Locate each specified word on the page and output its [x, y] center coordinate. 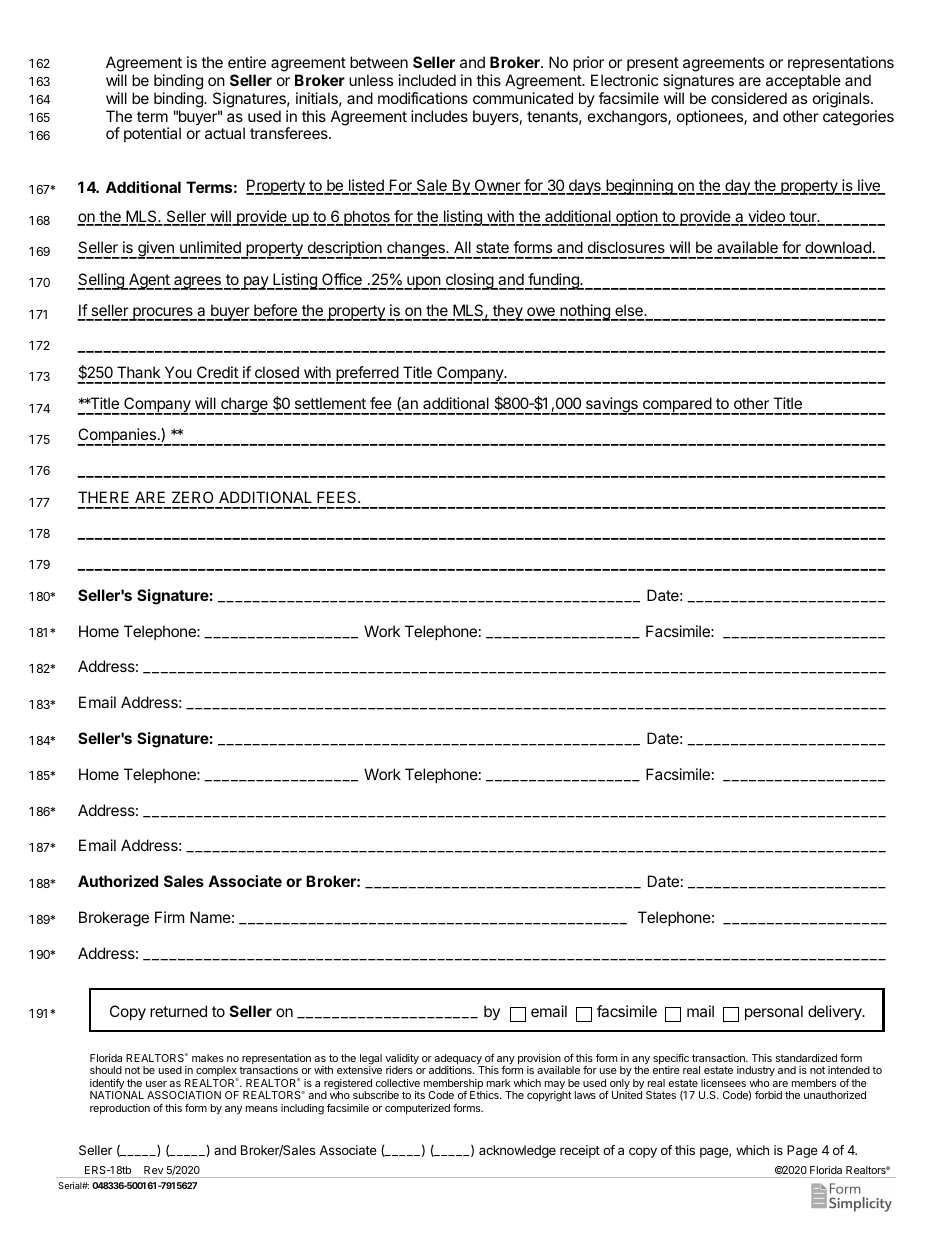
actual [225, 133]
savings [611, 406]
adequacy [459, 1060]
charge [244, 406]
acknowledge [517, 1151]
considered [749, 98]
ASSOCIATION [184, 1095]
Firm [169, 917]
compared [677, 406]
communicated [523, 98]
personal [774, 1012]
